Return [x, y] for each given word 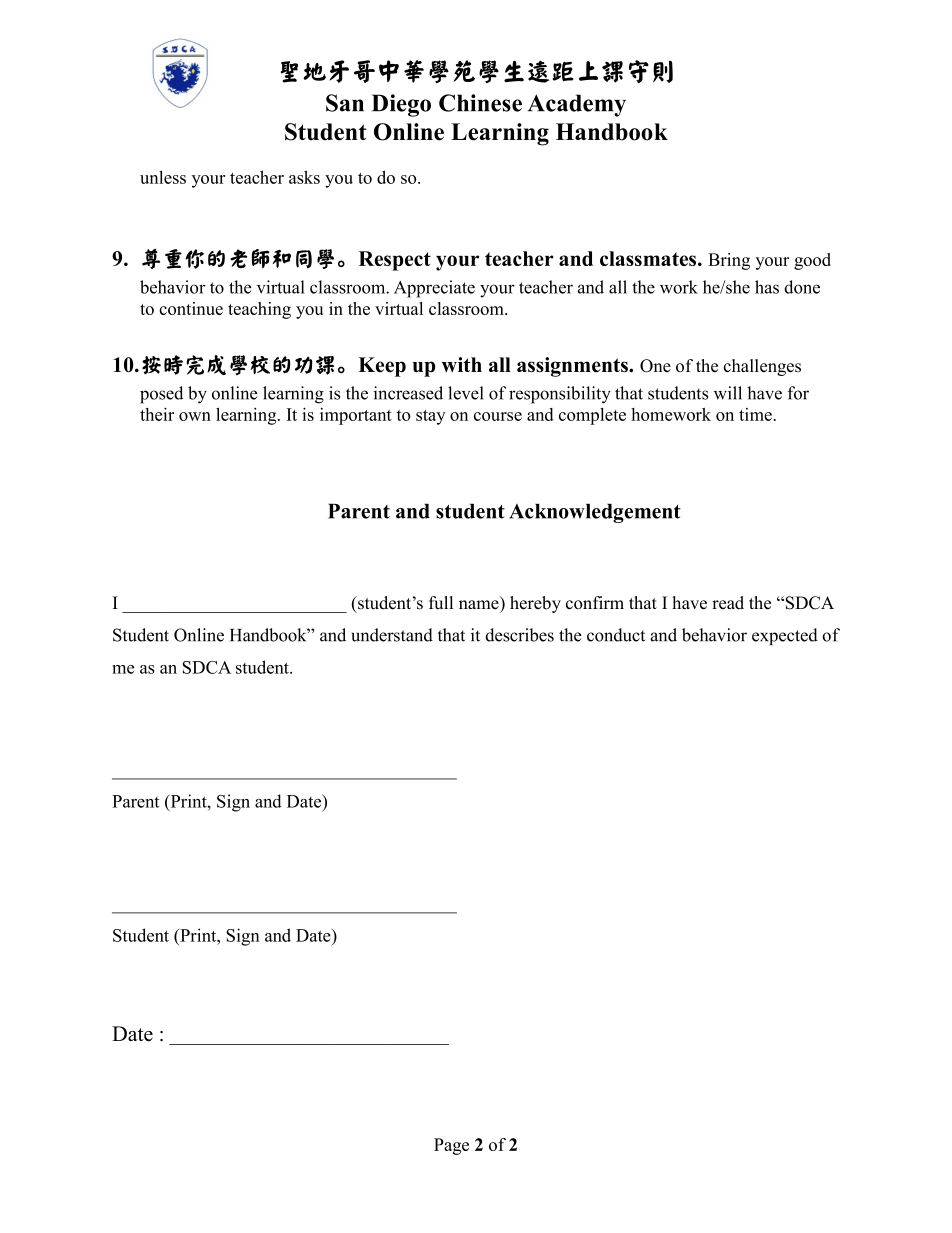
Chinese [480, 103]
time [755, 414]
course [498, 416]
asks [304, 177]
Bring [729, 261]
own [195, 416]
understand [392, 635]
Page [451, 1146]
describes [520, 635]
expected [785, 636]
